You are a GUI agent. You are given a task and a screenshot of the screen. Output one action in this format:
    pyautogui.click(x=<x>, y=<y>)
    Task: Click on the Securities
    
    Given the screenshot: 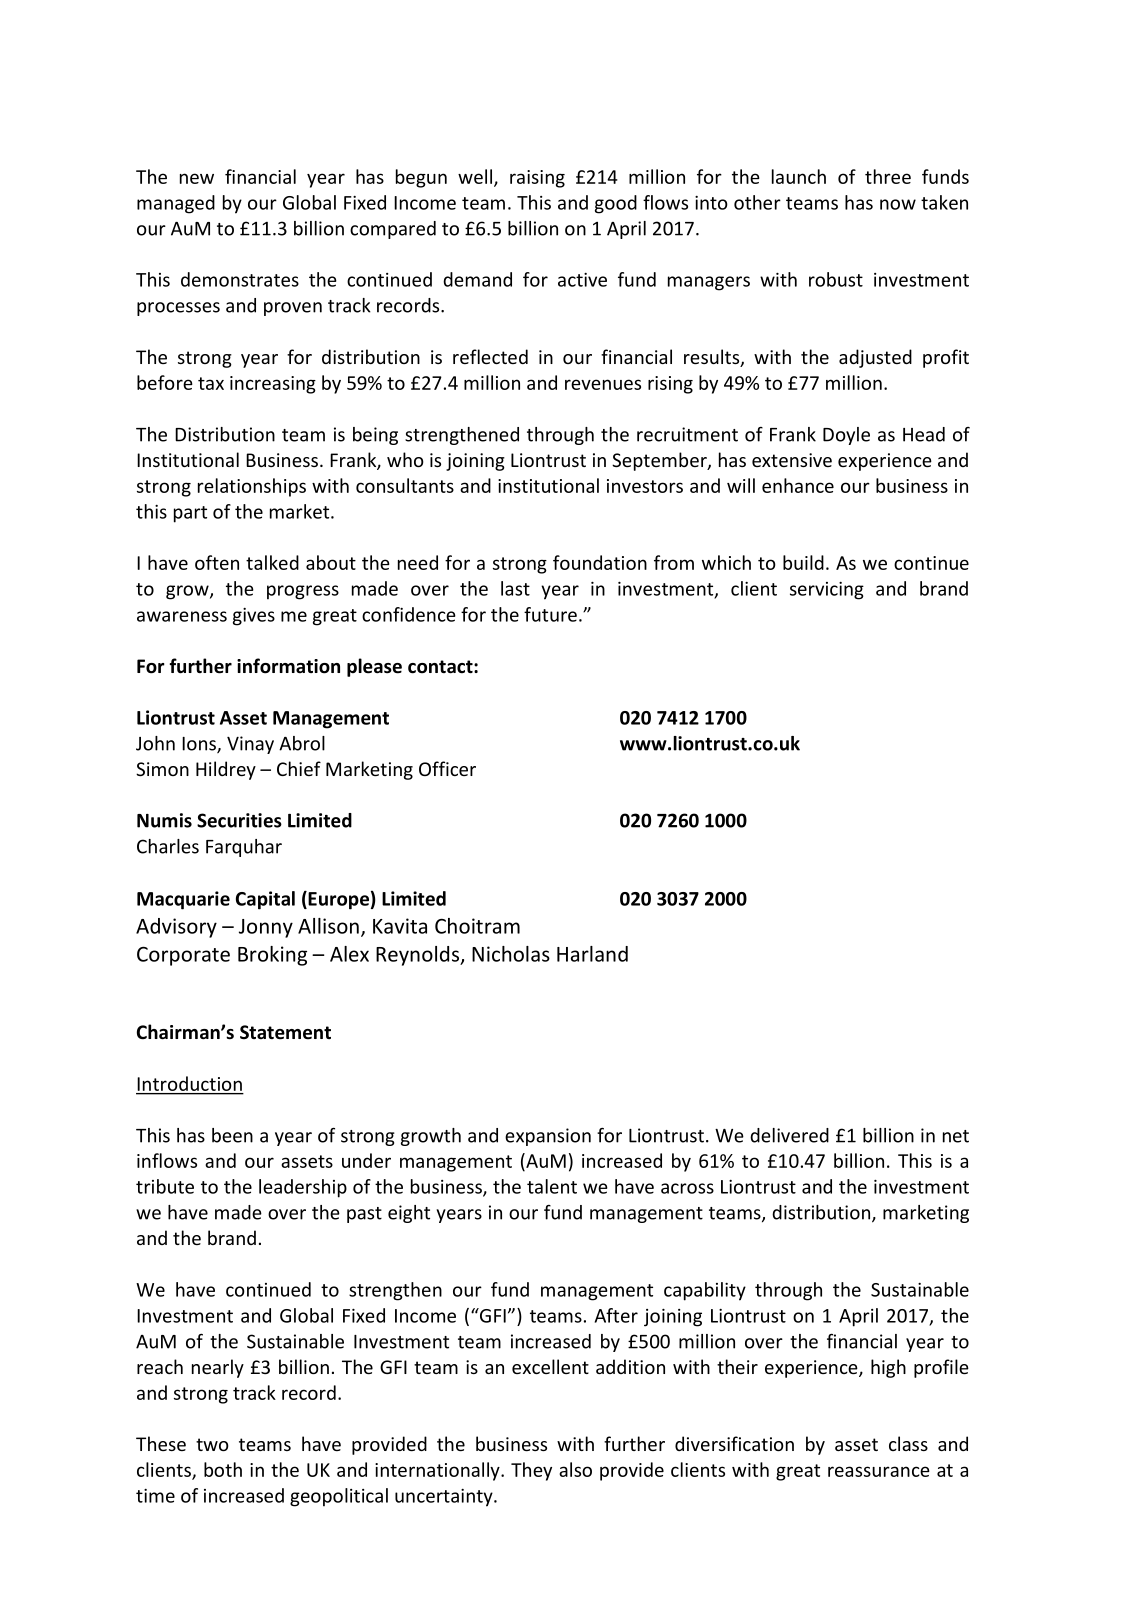 What is the action you would take?
    pyautogui.click(x=239, y=820)
